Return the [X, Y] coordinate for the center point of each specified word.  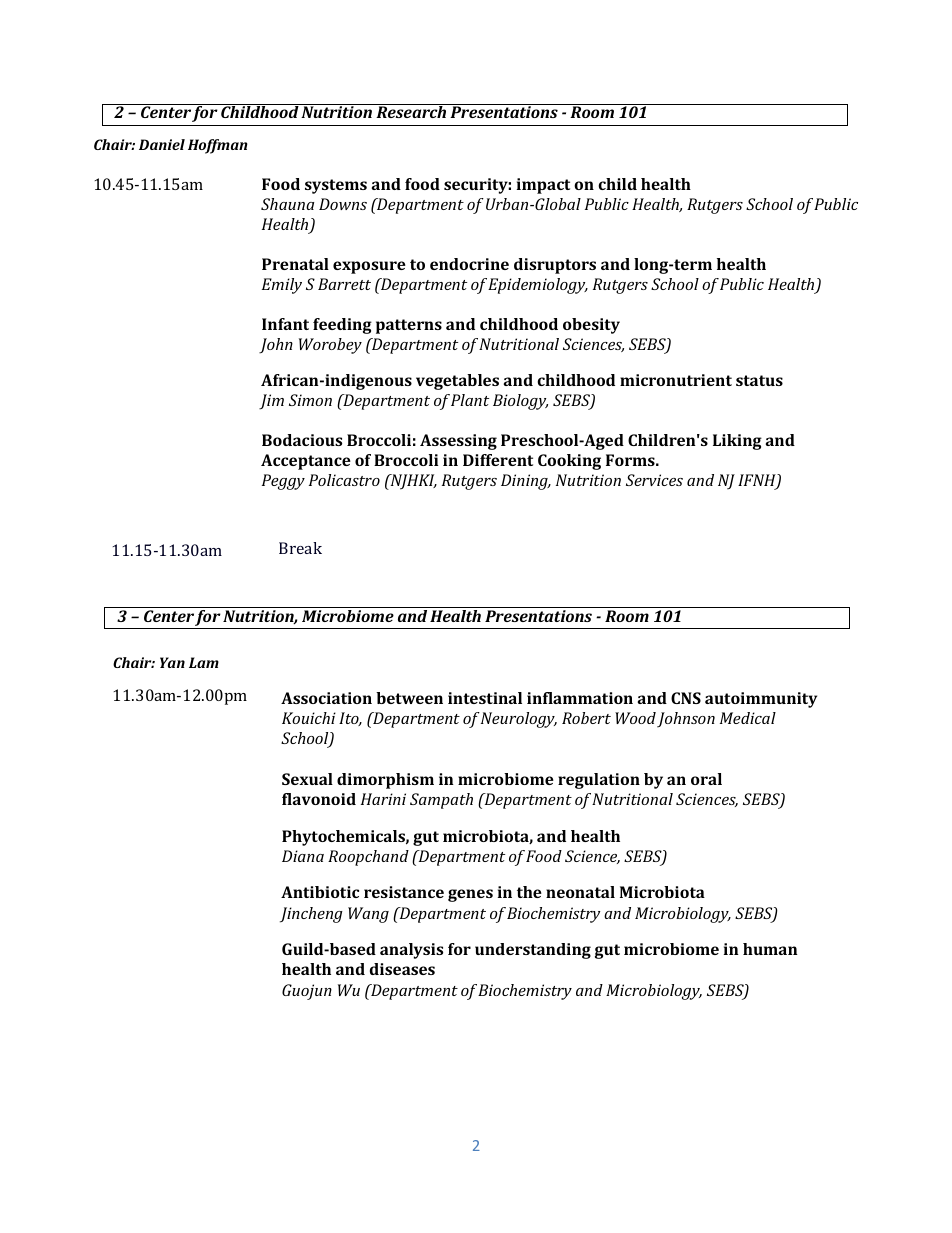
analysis [411, 951]
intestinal [485, 698]
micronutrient [676, 380]
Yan [172, 662]
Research [411, 111]
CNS [686, 698]
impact [543, 186]
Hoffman [218, 146]
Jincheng [311, 915]
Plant [470, 400]
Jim [271, 402]
